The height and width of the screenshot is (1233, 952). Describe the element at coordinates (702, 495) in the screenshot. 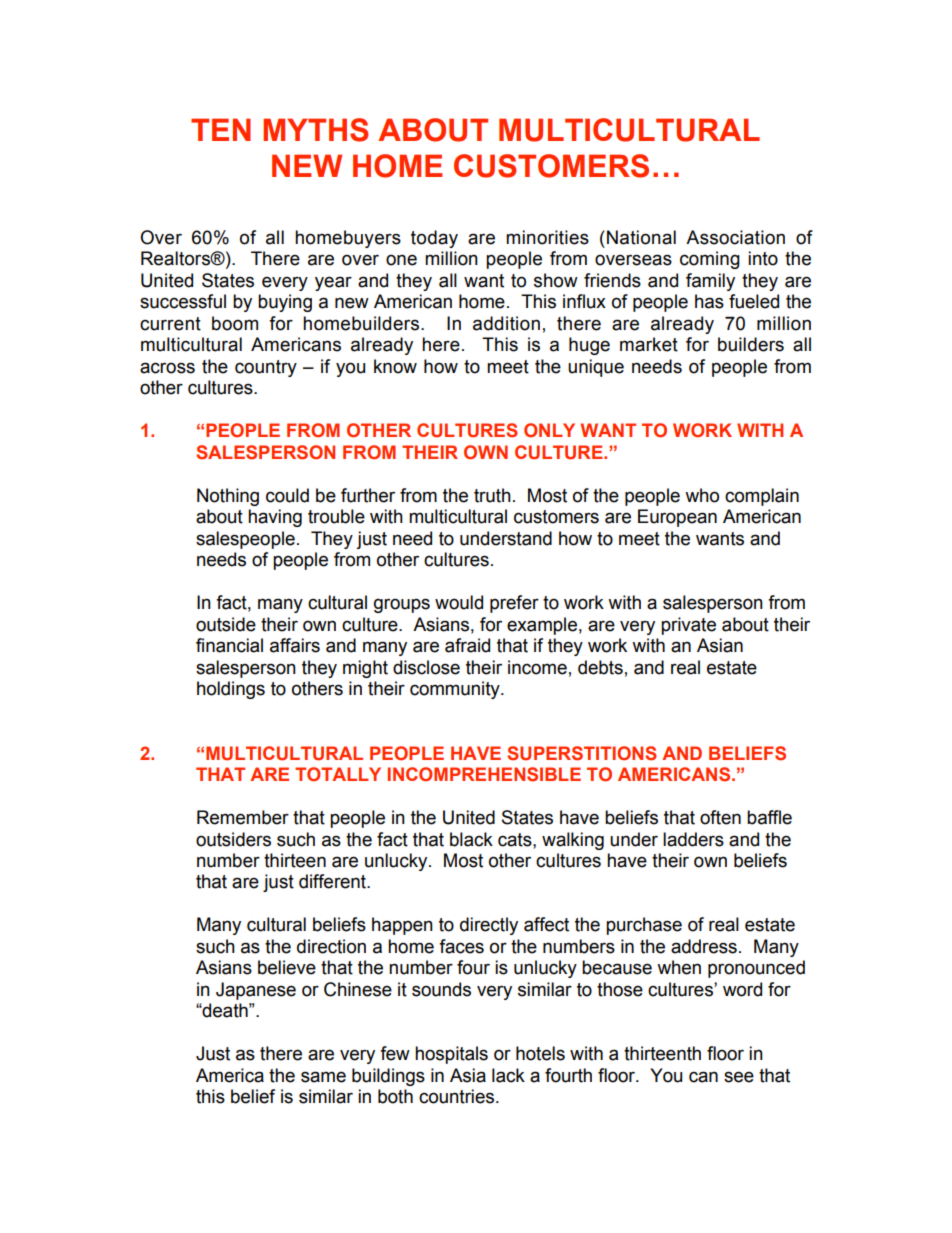

I see `who` at that location.
